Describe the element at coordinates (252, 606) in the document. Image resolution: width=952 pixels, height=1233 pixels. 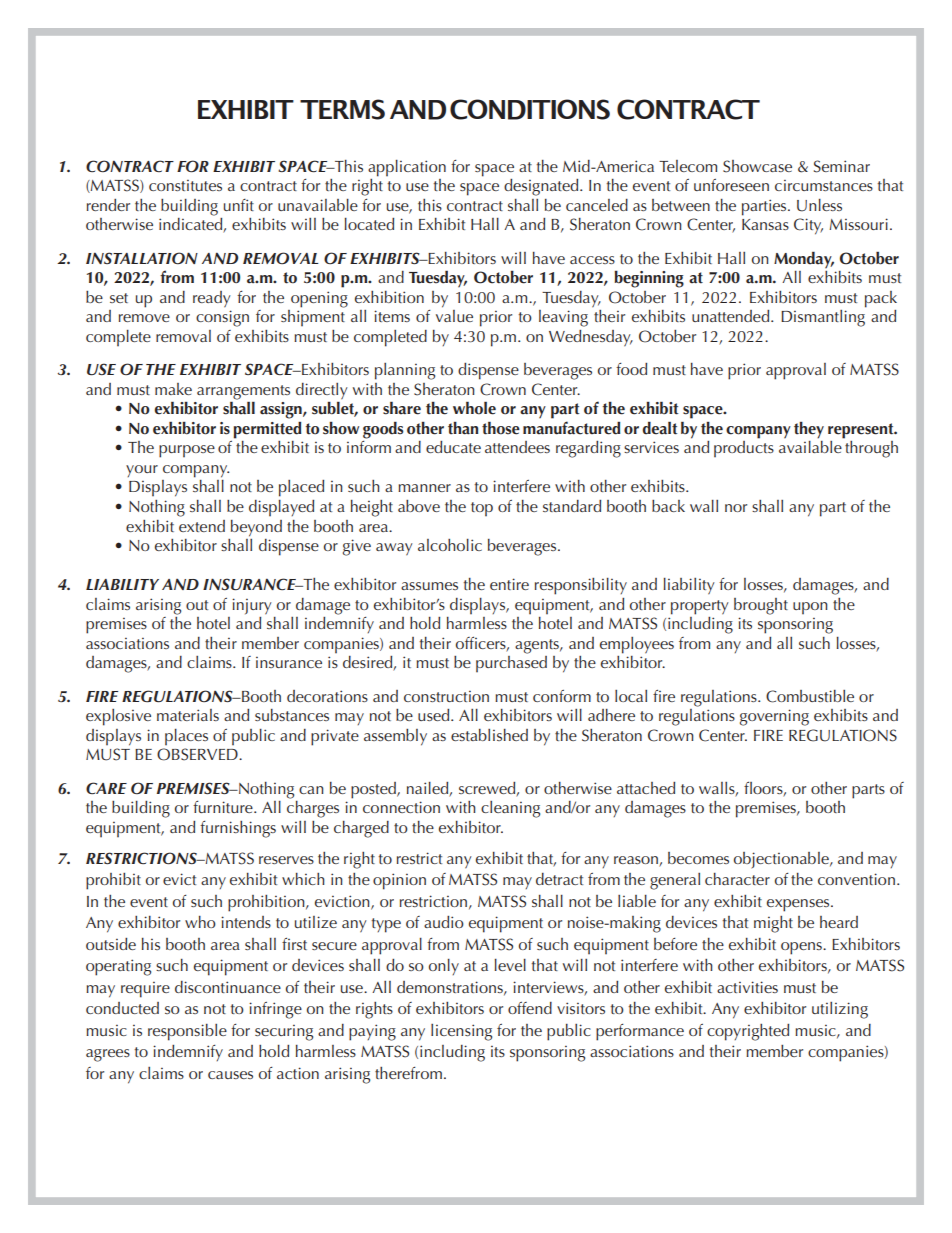
I see `injury` at that location.
